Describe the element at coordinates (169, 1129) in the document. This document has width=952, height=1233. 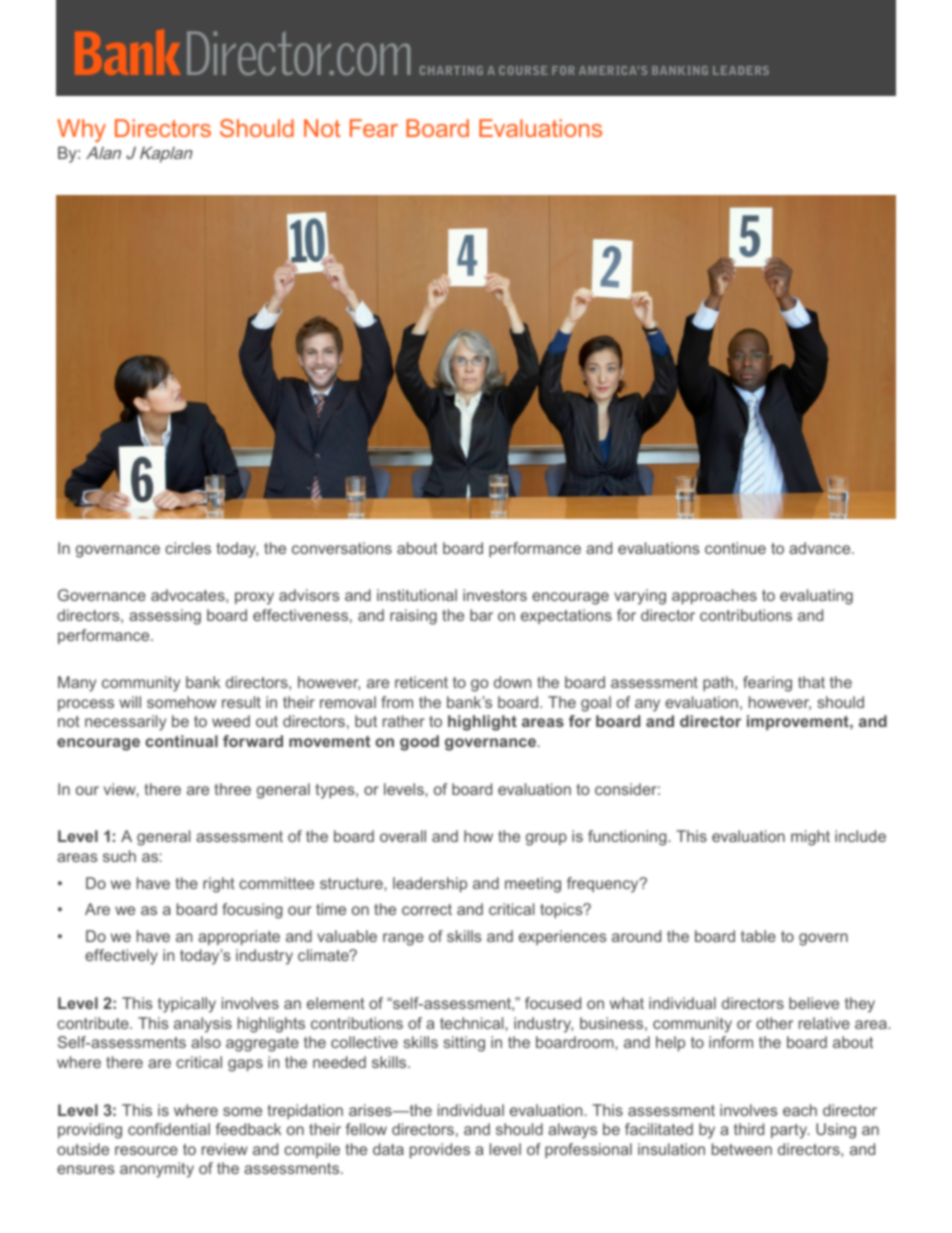
I see `confidential` at that location.
